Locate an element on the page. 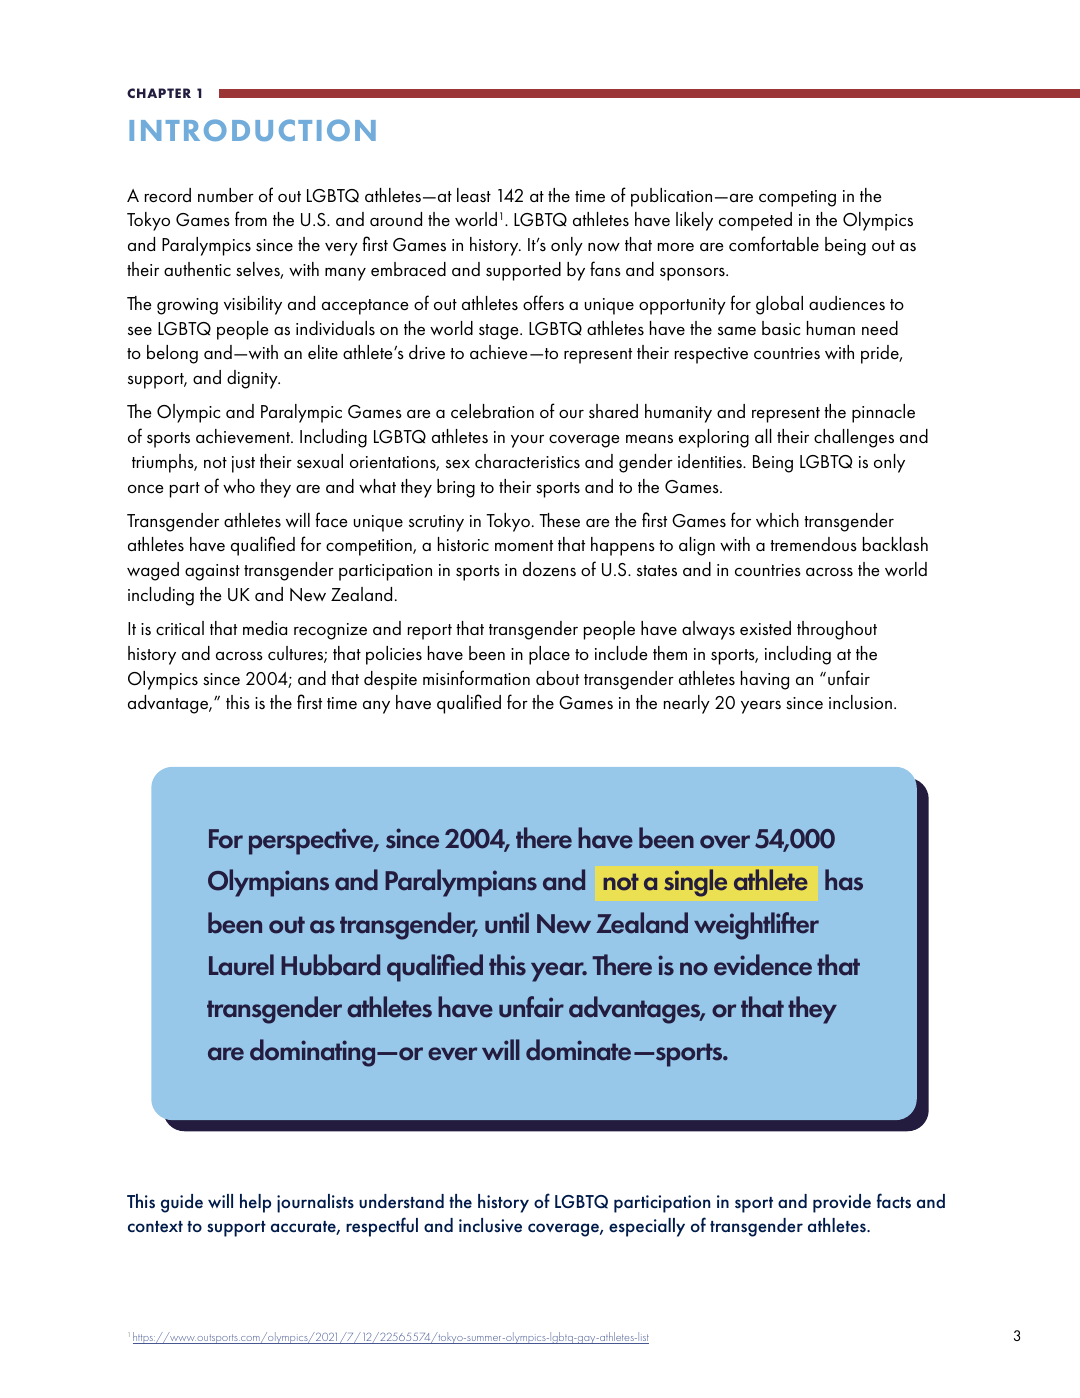 The image size is (1080, 1398). media is located at coordinates (265, 628).
